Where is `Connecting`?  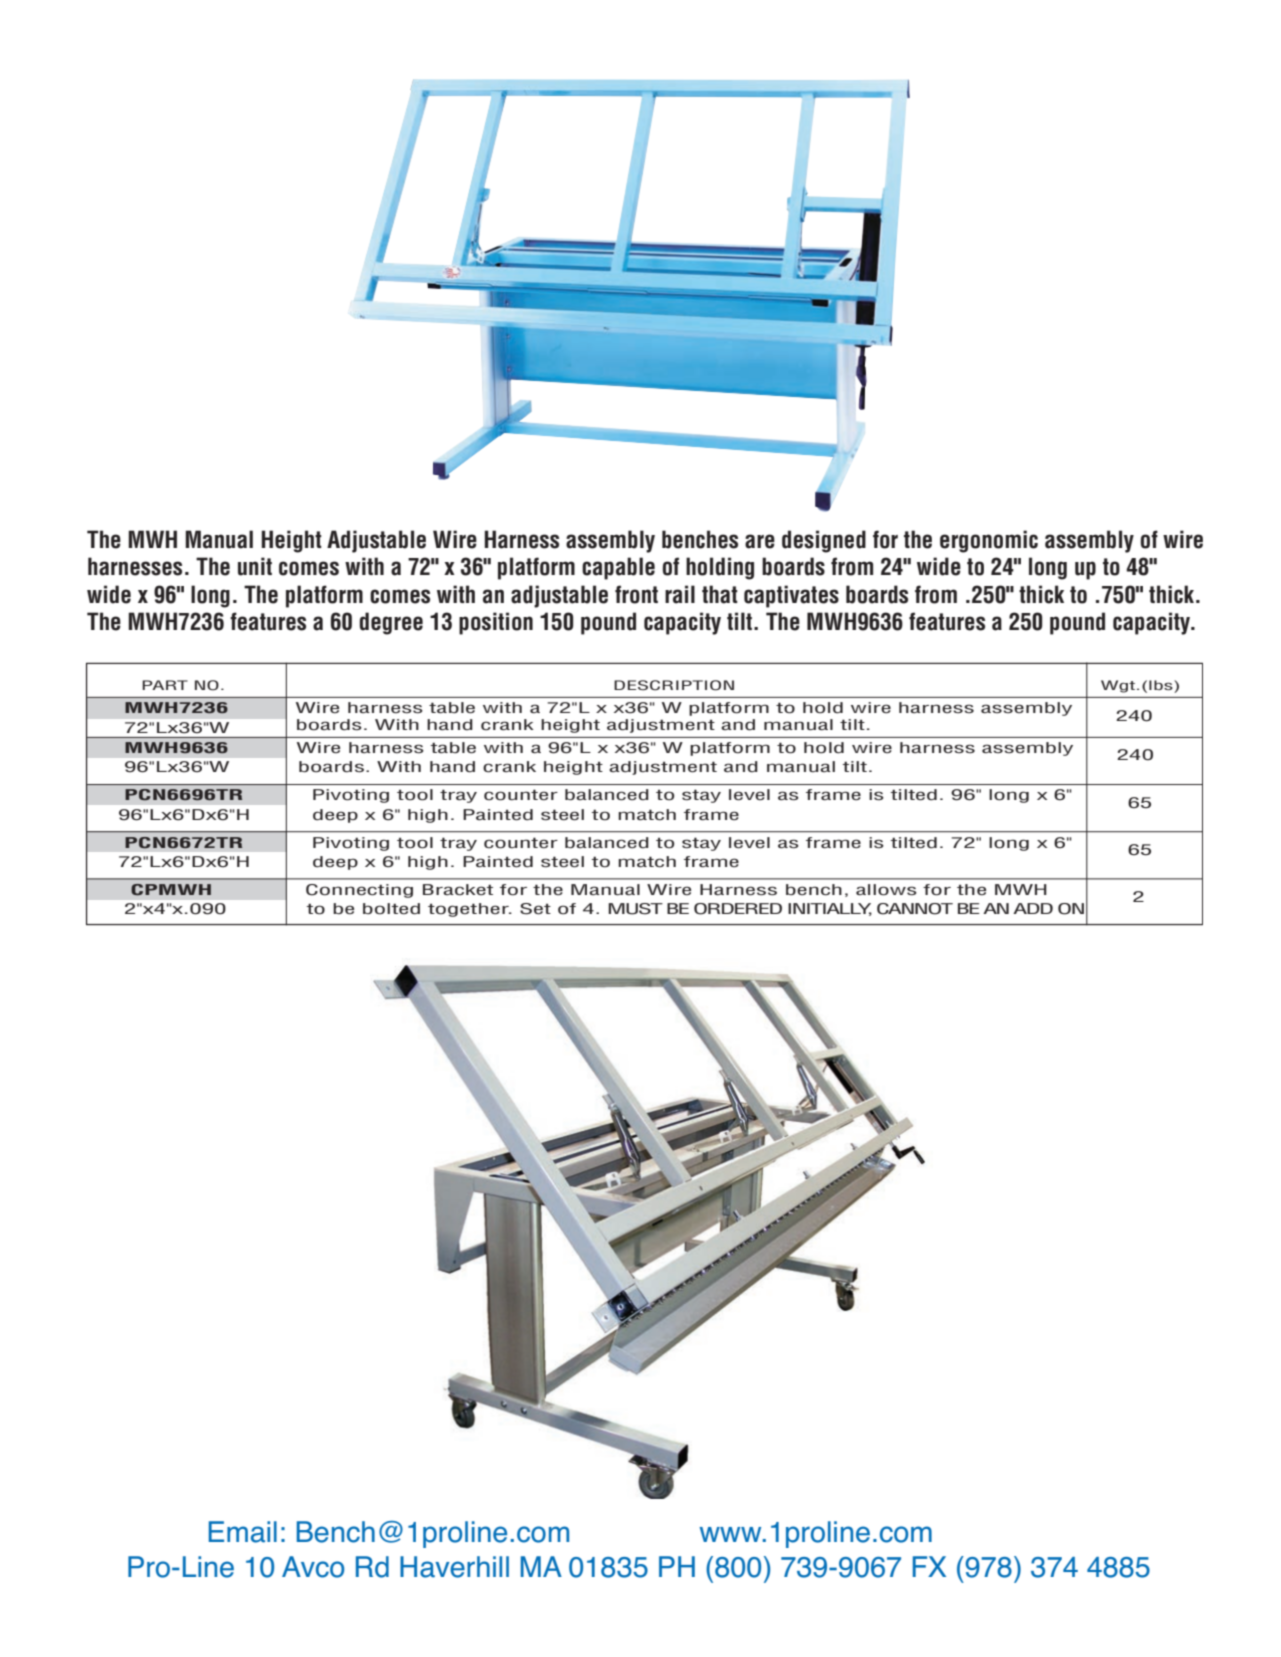
Connecting is located at coordinates (359, 891).
